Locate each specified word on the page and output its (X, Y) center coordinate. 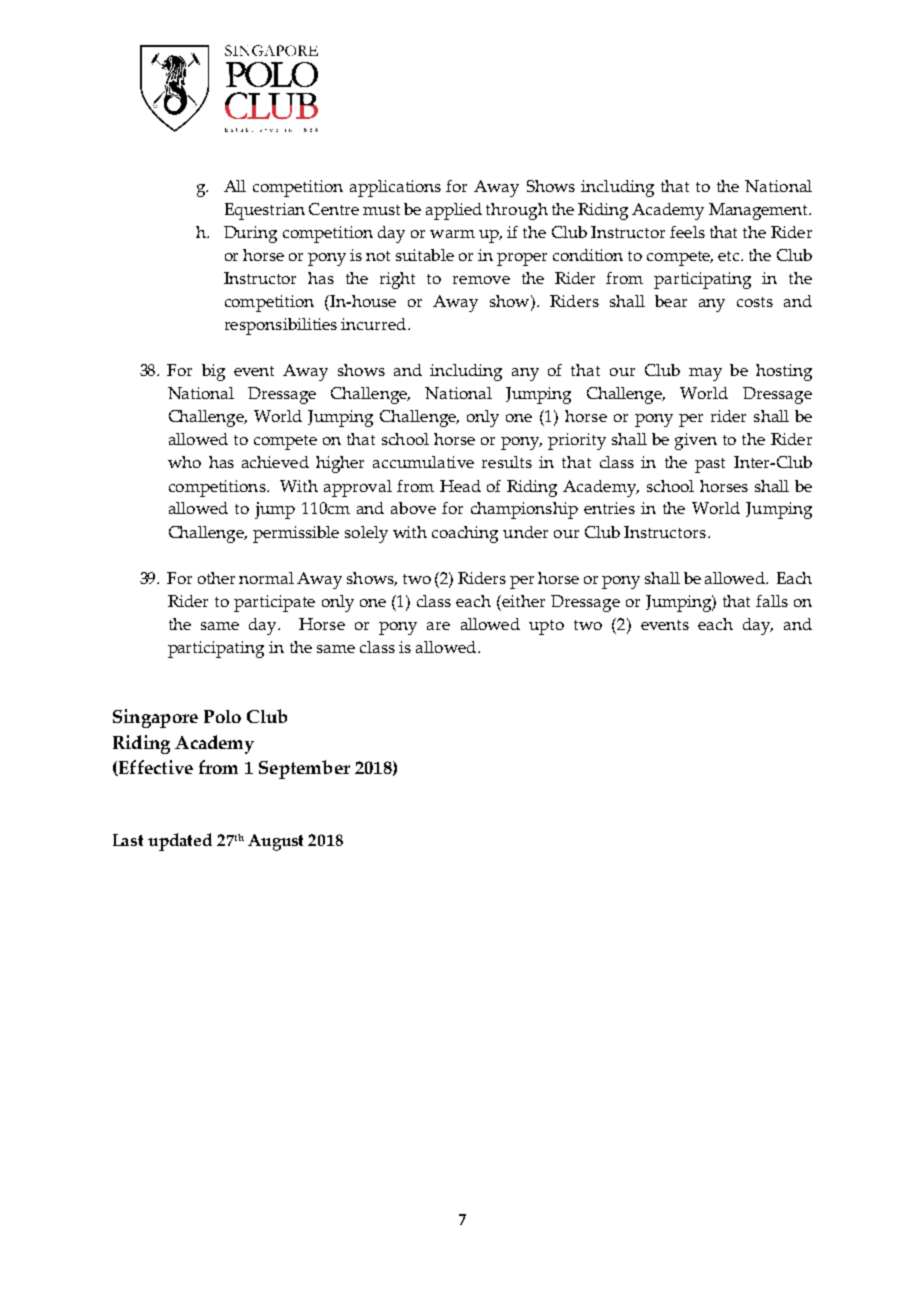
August (275, 842)
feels (687, 232)
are (438, 626)
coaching (465, 534)
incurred (375, 324)
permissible (296, 534)
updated (180, 842)
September (304, 769)
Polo (222, 716)
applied (454, 211)
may (705, 374)
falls (772, 601)
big (213, 372)
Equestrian (265, 211)
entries (609, 508)
